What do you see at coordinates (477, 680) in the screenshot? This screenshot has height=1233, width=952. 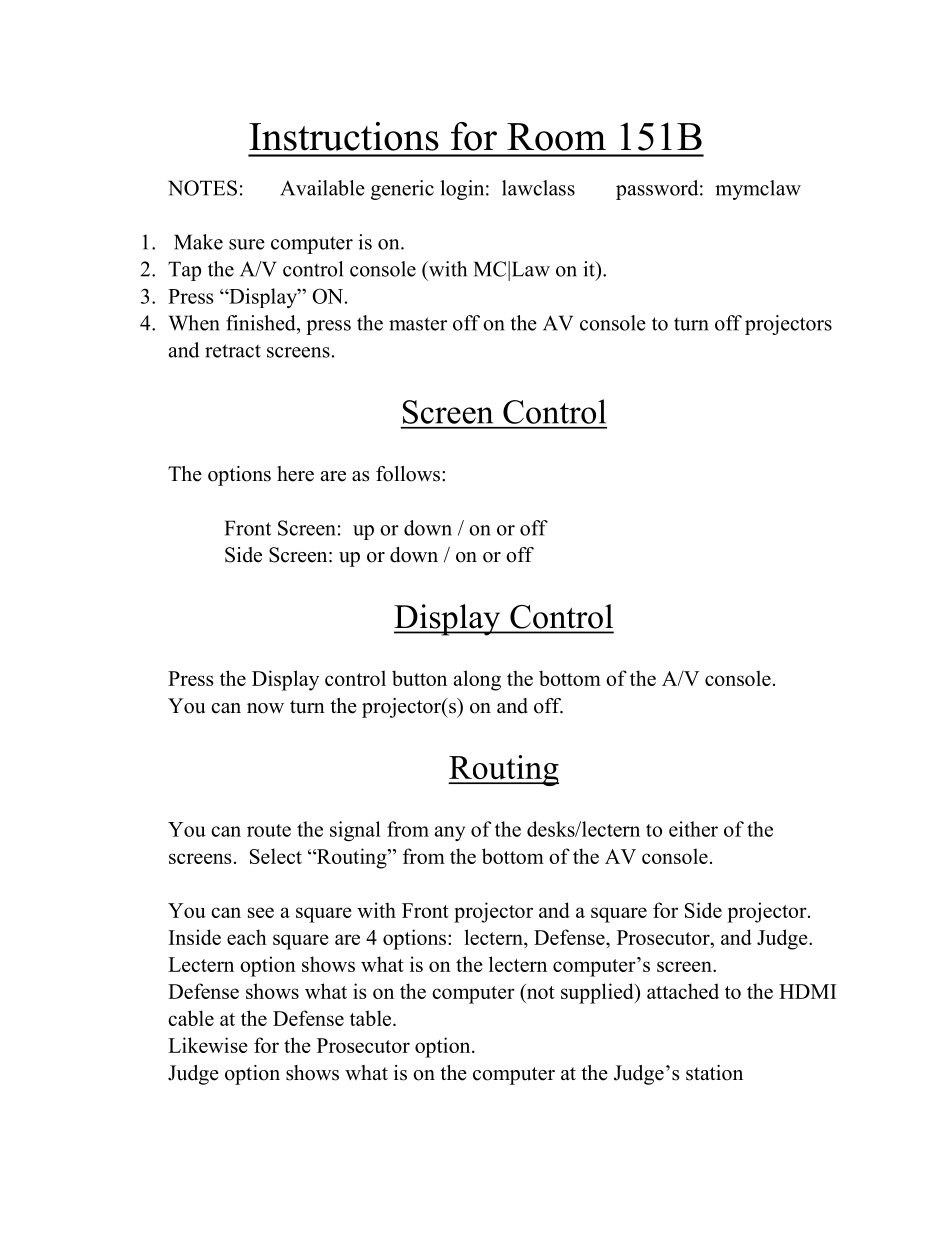 I see `along` at bounding box center [477, 680].
